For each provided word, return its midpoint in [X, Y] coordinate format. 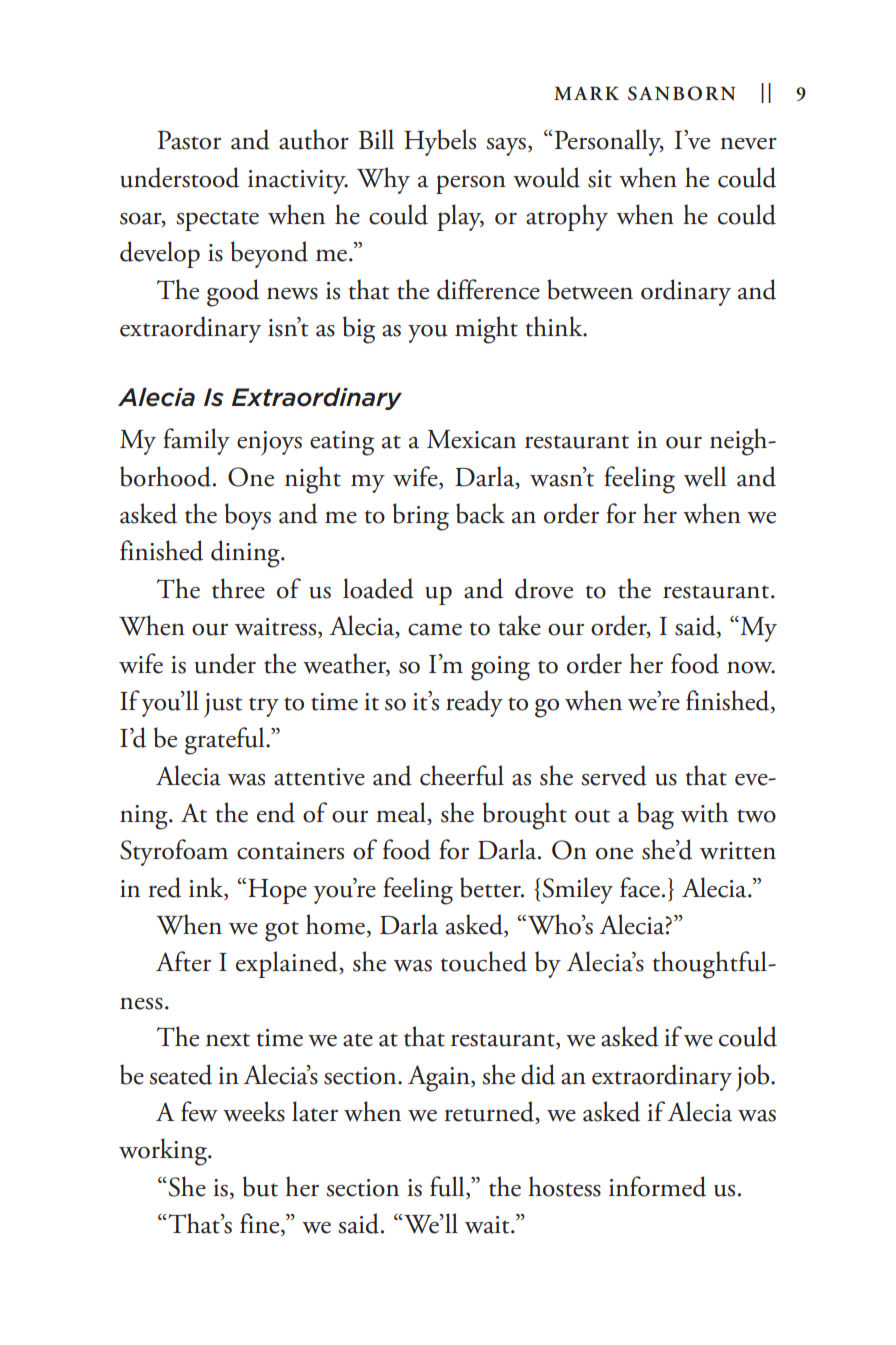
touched [484, 961]
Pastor [189, 140]
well [705, 476]
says [506, 147]
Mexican [471, 439]
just [223, 705]
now [751, 667]
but [260, 1186]
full [448, 1187]
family [196, 441]
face [640, 887]
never [748, 143]
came [435, 629]
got [282, 931]
